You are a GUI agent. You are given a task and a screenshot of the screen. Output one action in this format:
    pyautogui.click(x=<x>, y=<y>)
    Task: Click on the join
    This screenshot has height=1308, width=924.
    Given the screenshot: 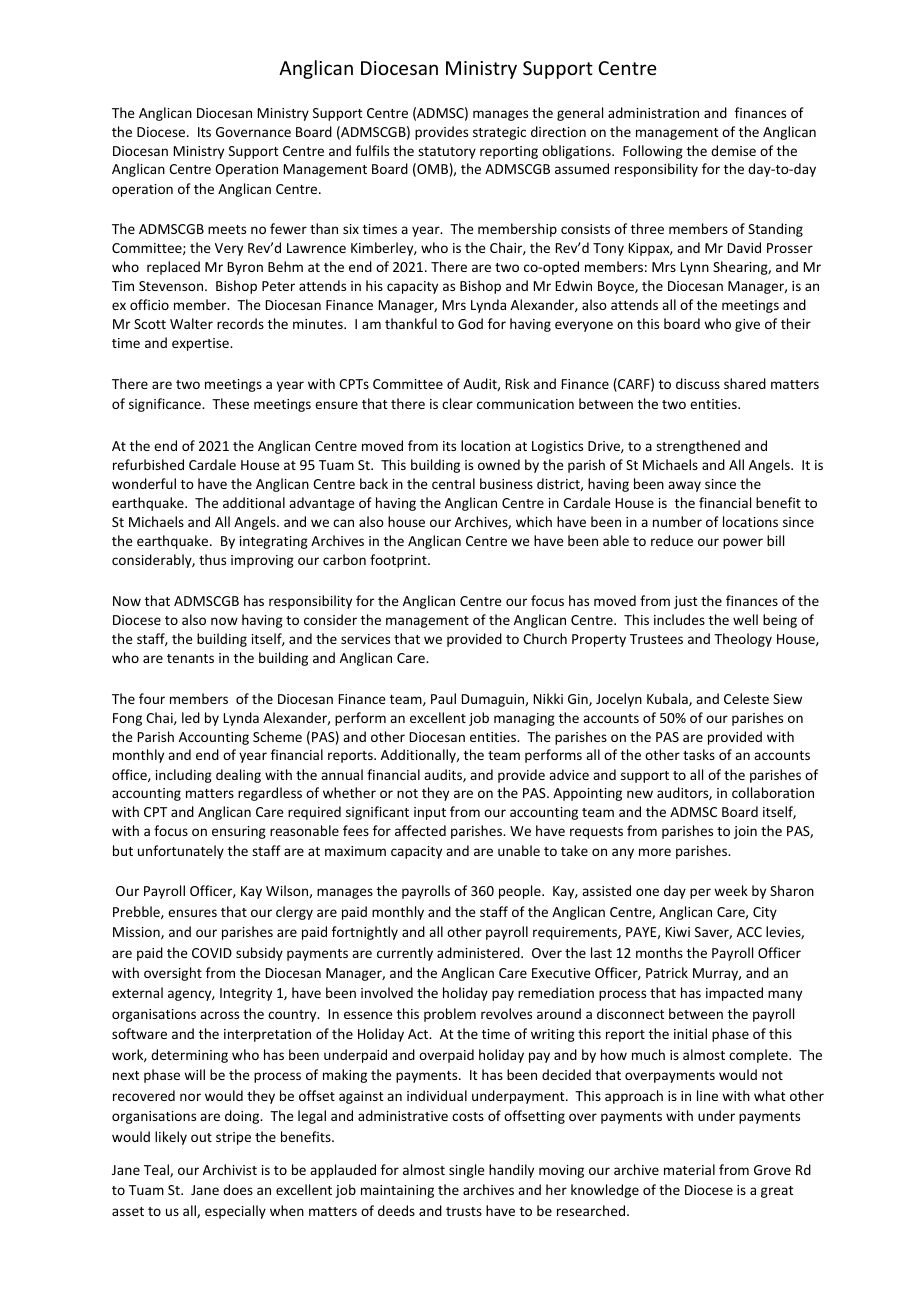 What is the action you would take?
    pyautogui.click(x=745, y=832)
